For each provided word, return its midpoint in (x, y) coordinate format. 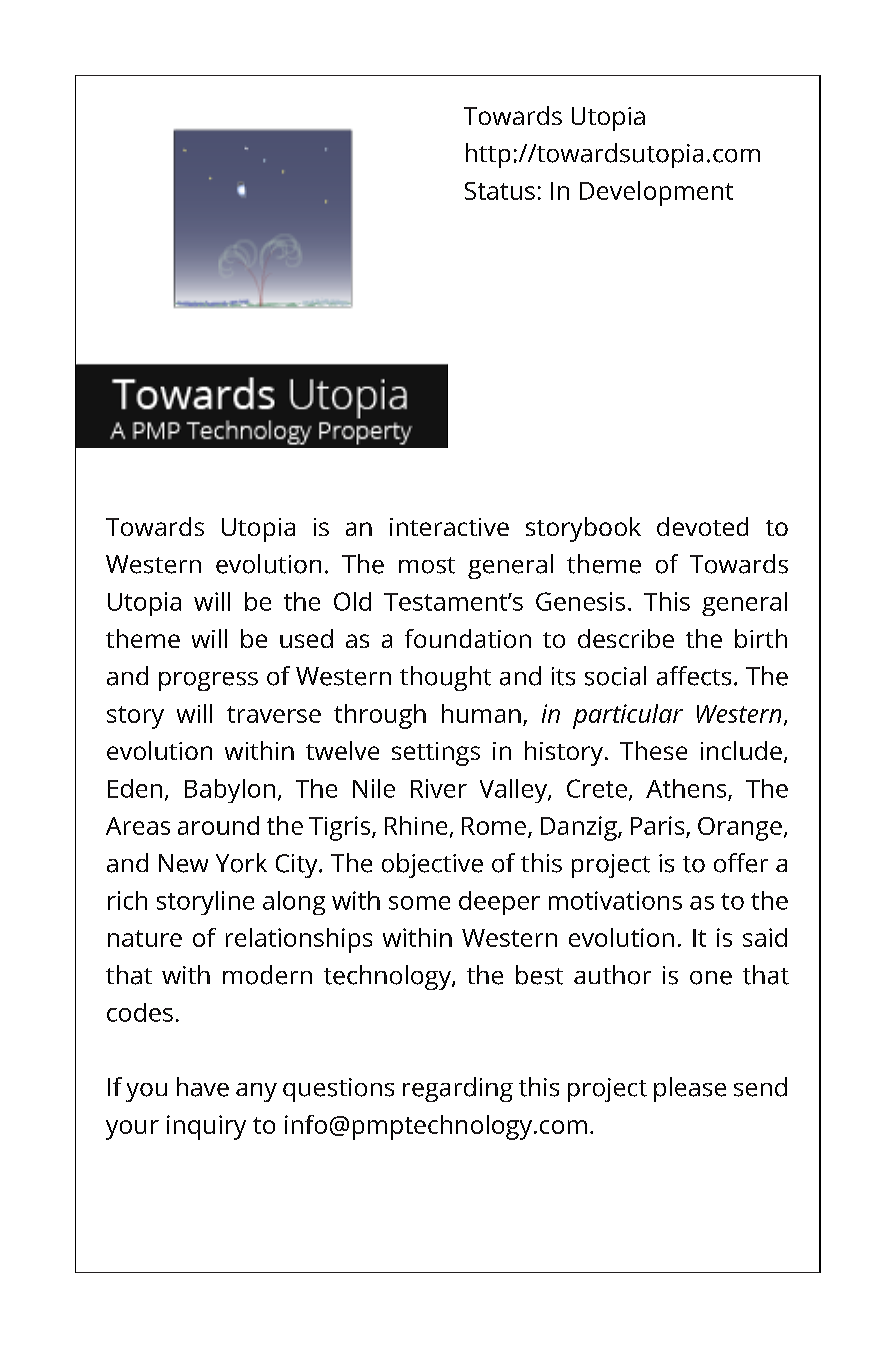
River (439, 788)
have (203, 1087)
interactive (449, 527)
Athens (686, 788)
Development (656, 193)
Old (352, 601)
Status (500, 191)
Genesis (580, 601)
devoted (702, 526)
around (218, 825)
